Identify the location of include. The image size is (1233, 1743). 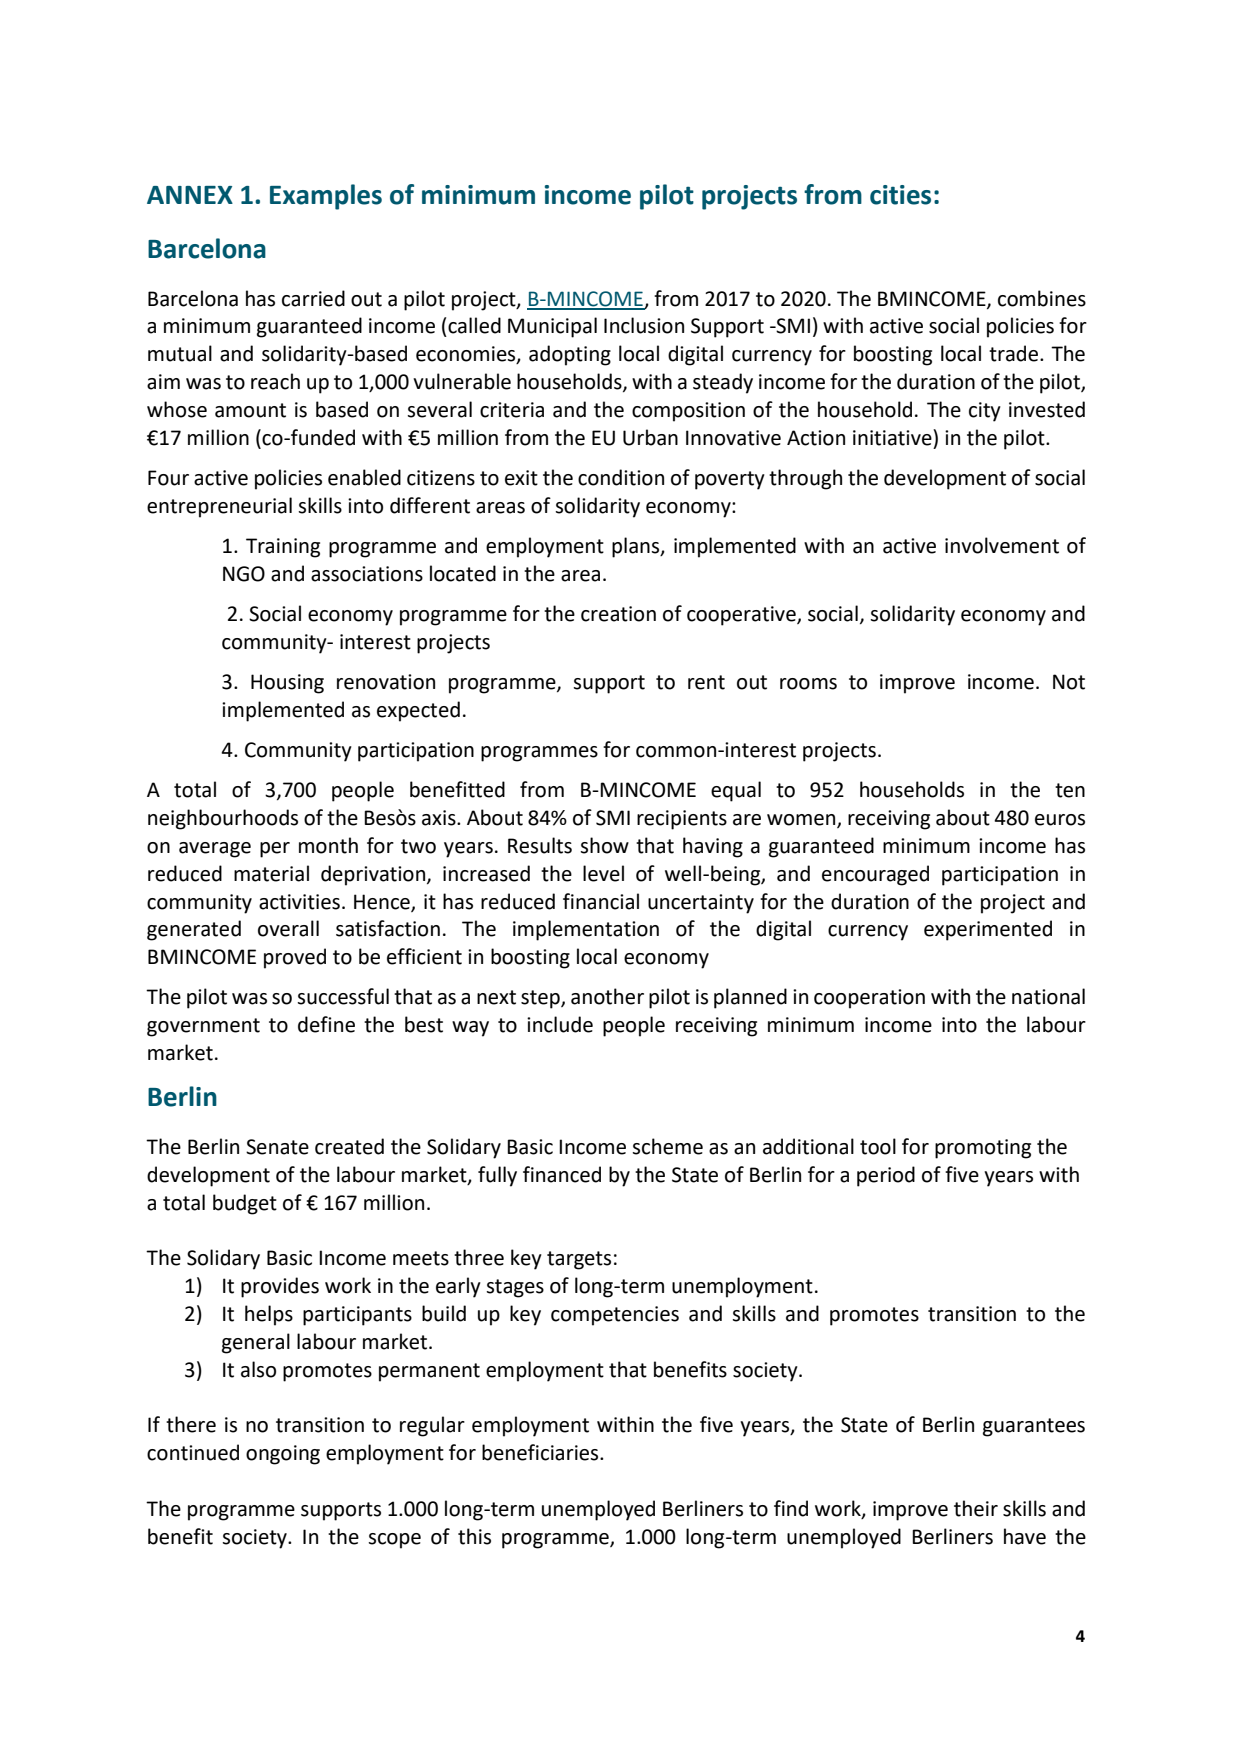
(560, 1024).
